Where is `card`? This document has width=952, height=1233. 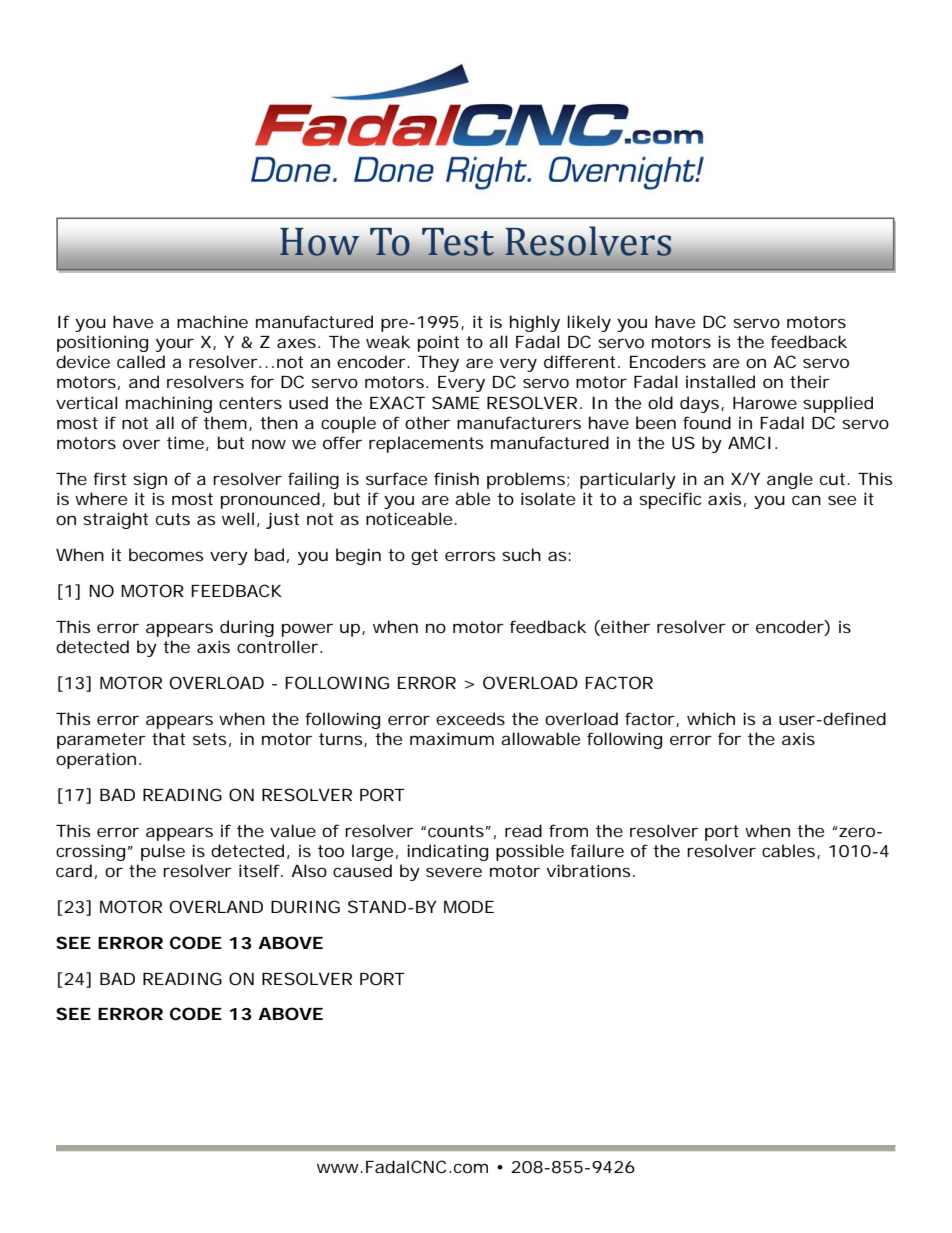
card is located at coordinates (74, 870).
